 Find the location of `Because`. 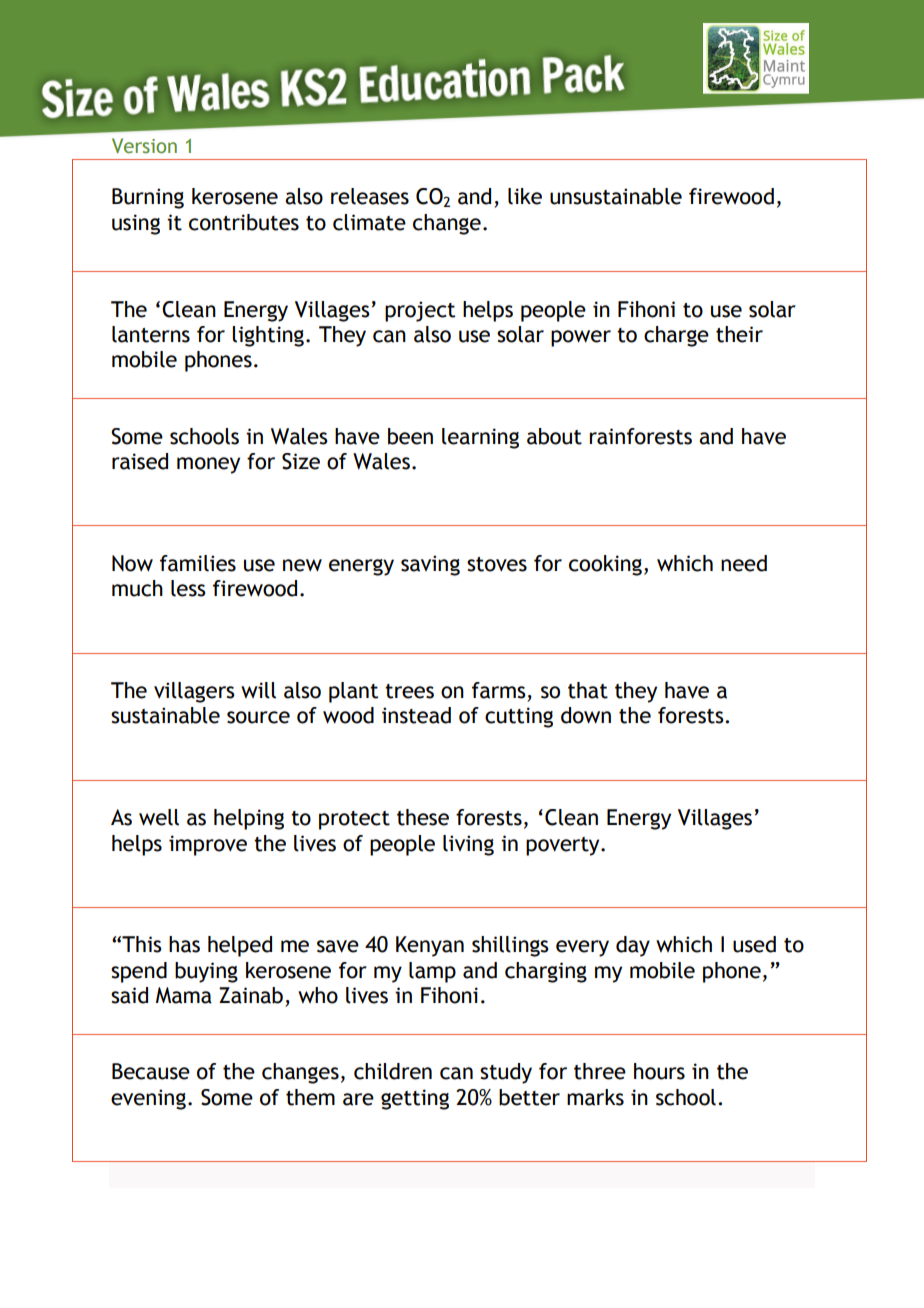

Because is located at coordinates (151, 1071).
